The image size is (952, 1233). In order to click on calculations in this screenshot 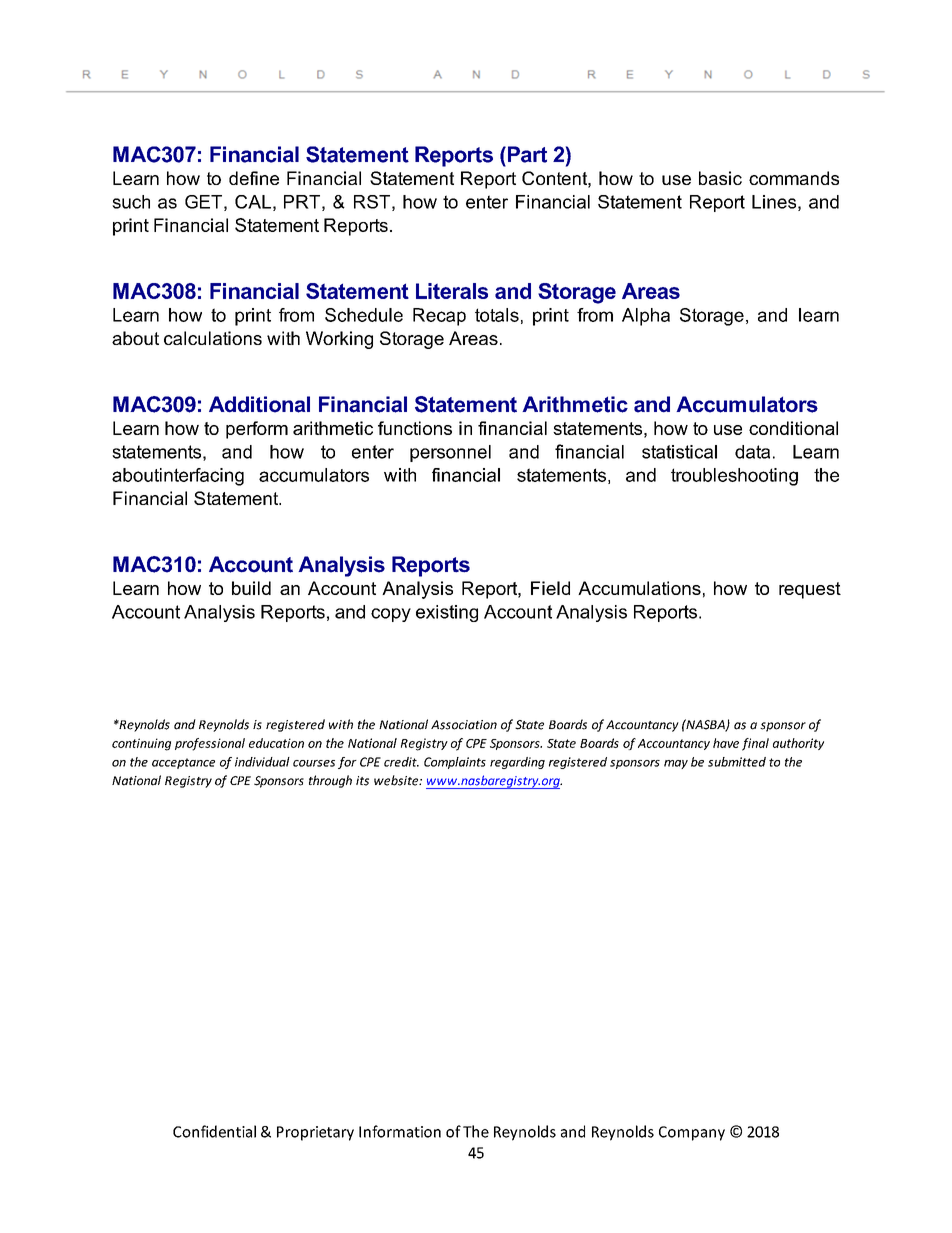, I will do `click(213, 338)`.
